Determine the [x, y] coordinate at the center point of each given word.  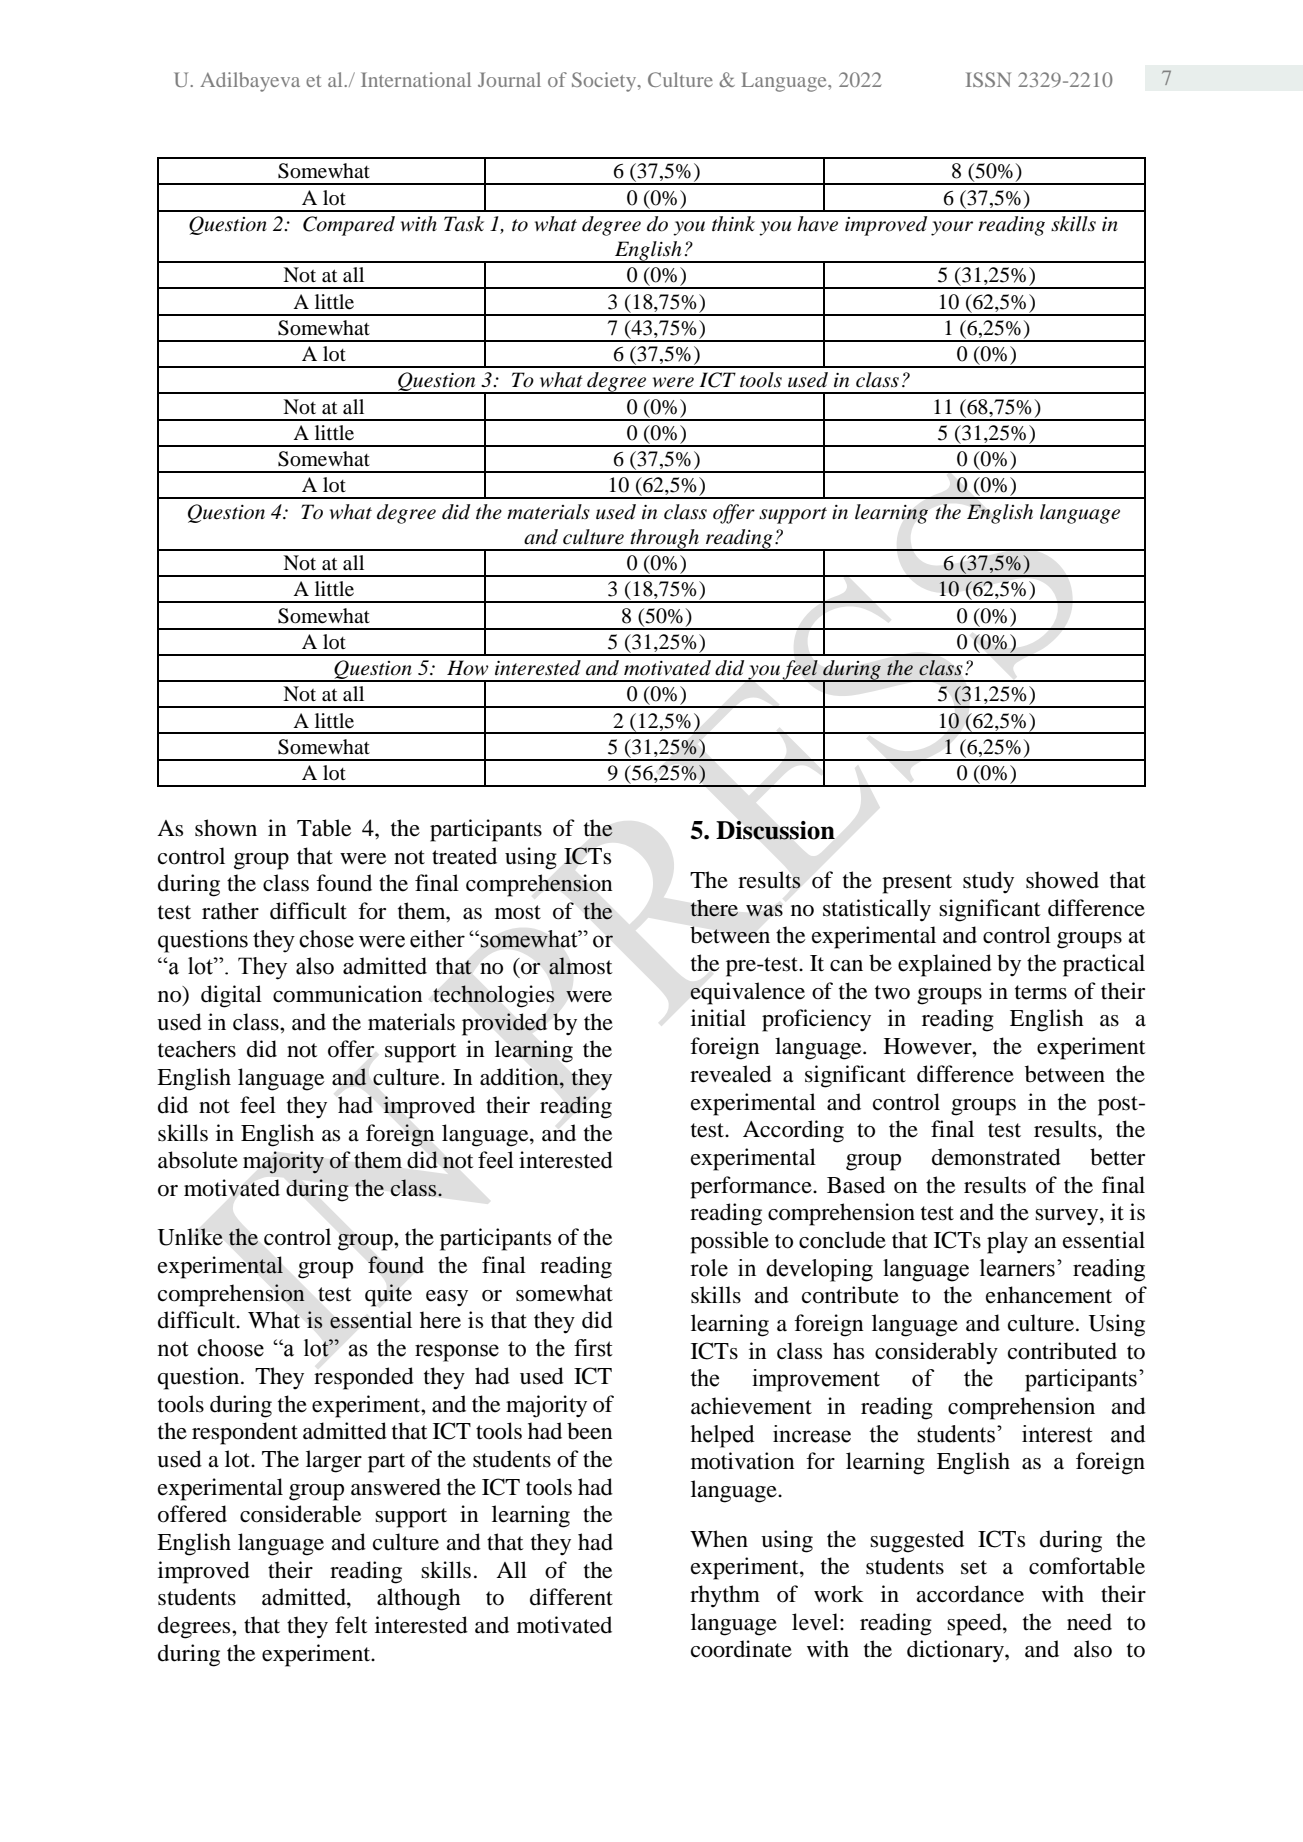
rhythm [725, 1596]
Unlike [190, 1237]
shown [226, 828]
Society [605, 82]
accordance [970, 1594]
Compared [349, 226]
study [988, 882]
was [764, 910]
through [664, 540]
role [709, 1268]
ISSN [988, 79]
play [1007, 1242]
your [952, 228]
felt [351, 1625]
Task [464, 224]
